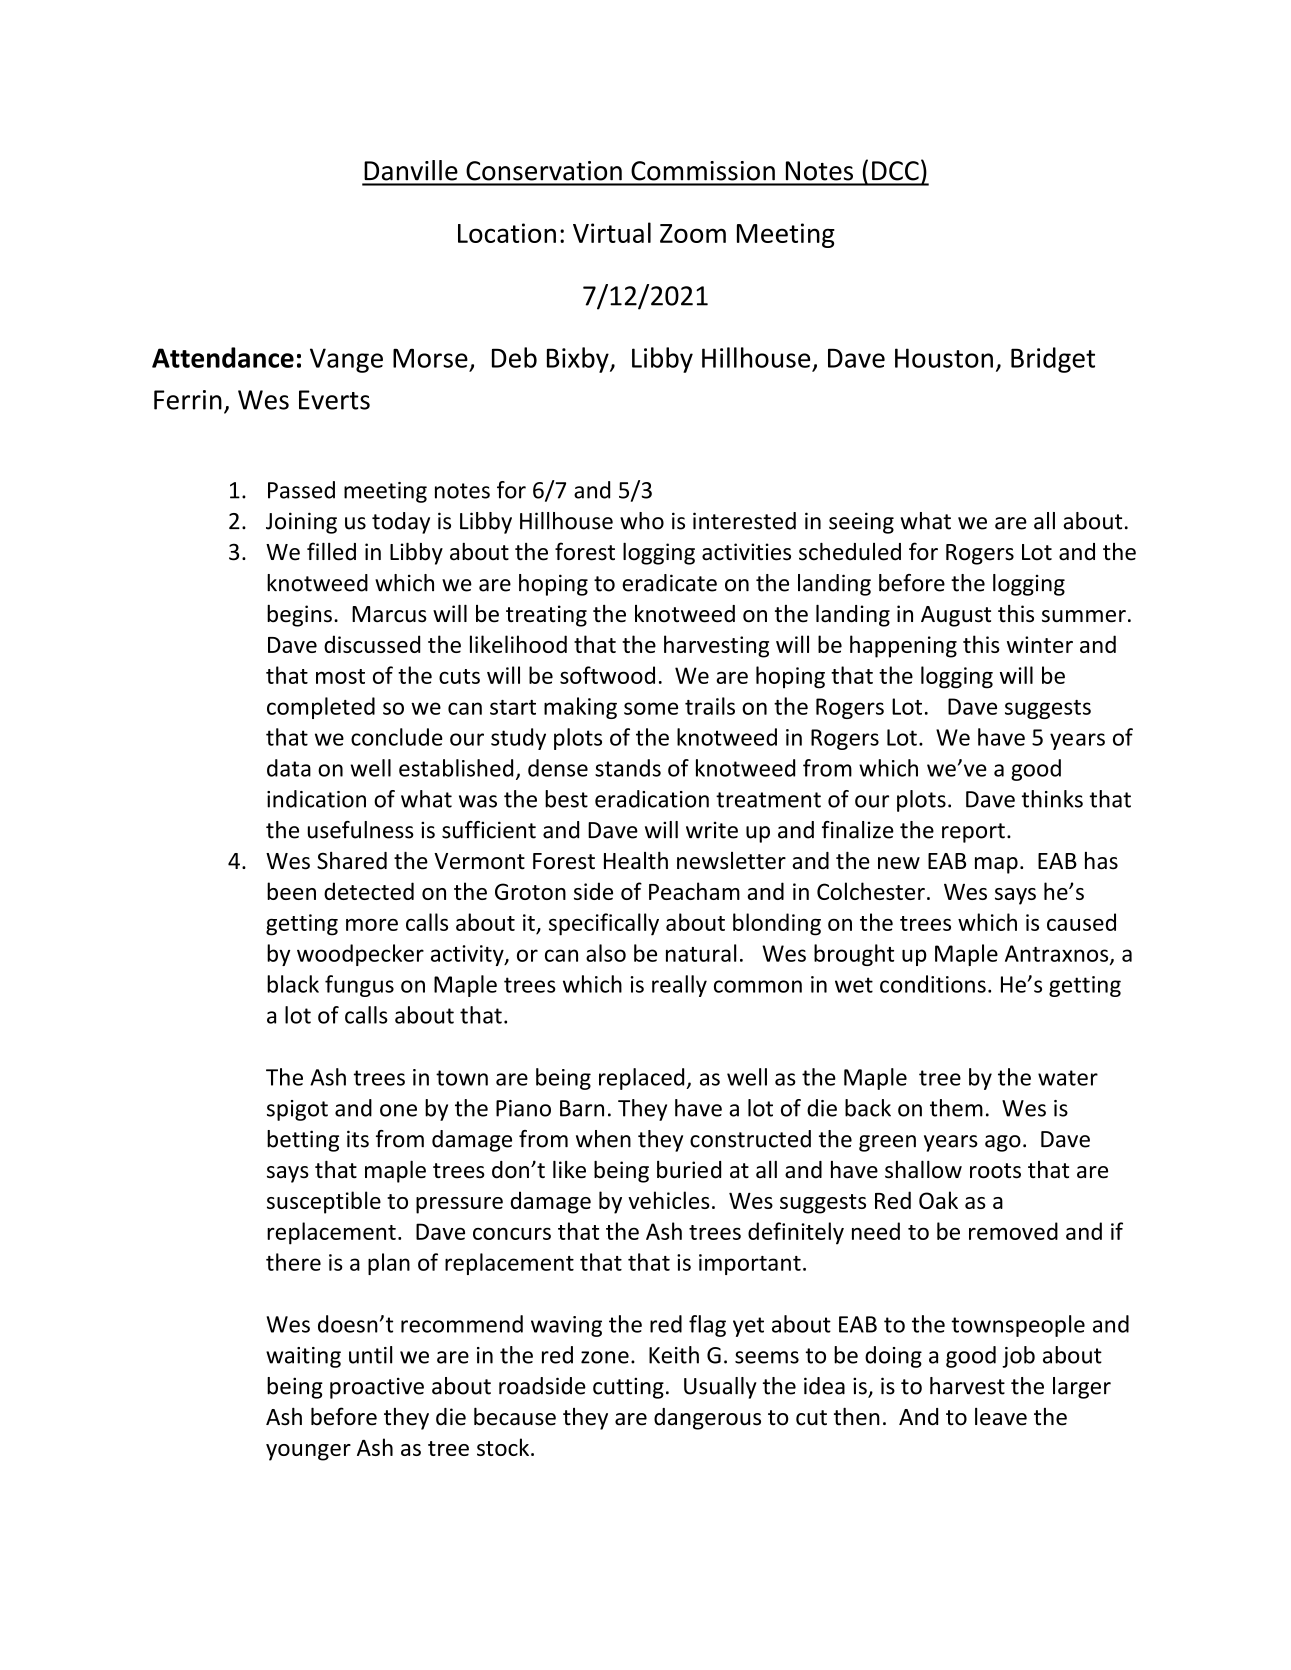  I want to click on Houston, so click(944, 358).
